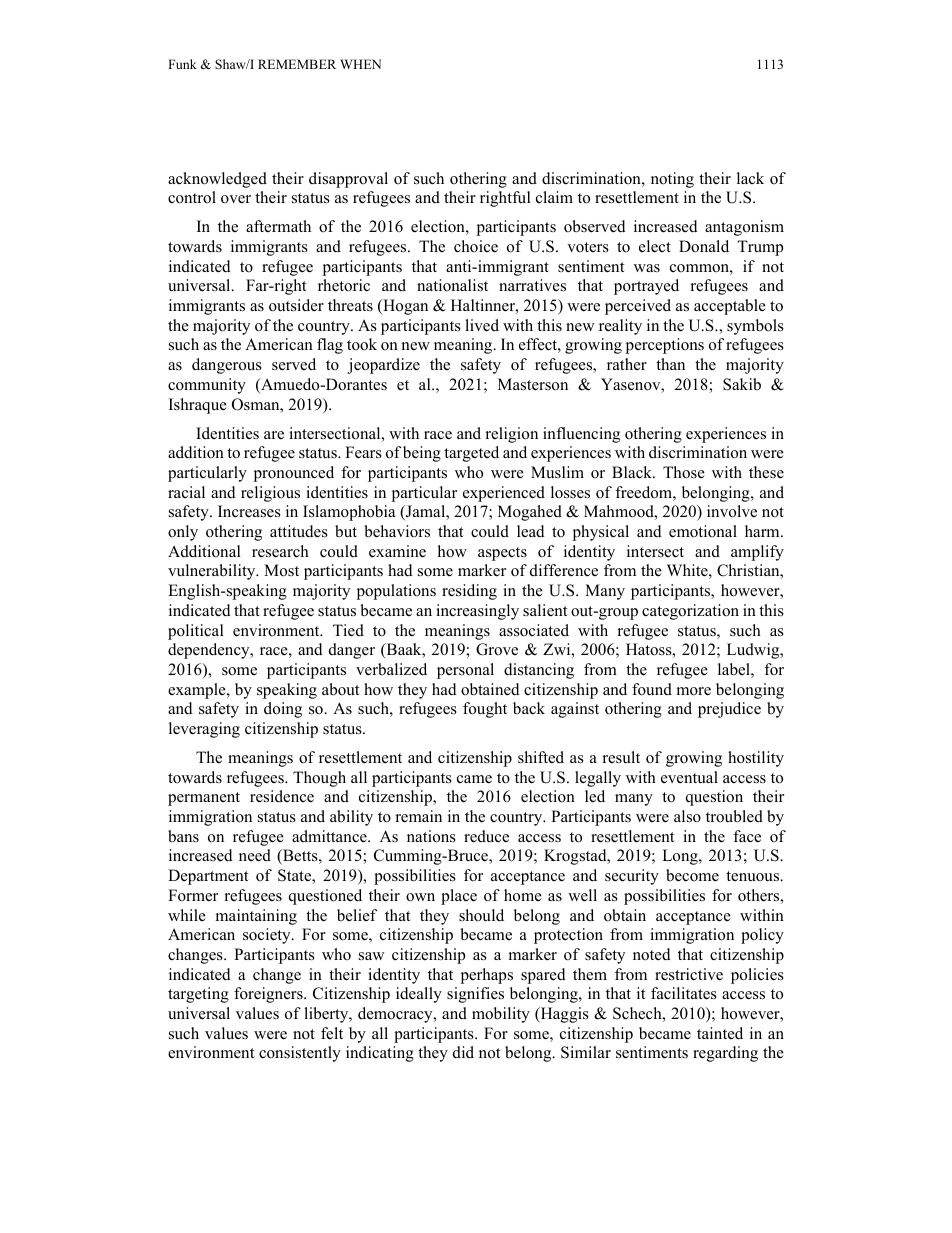 The image size is (952, 1233). Describe the element at coordinates (704, 246) in the page. I see `Donald` at that location.
